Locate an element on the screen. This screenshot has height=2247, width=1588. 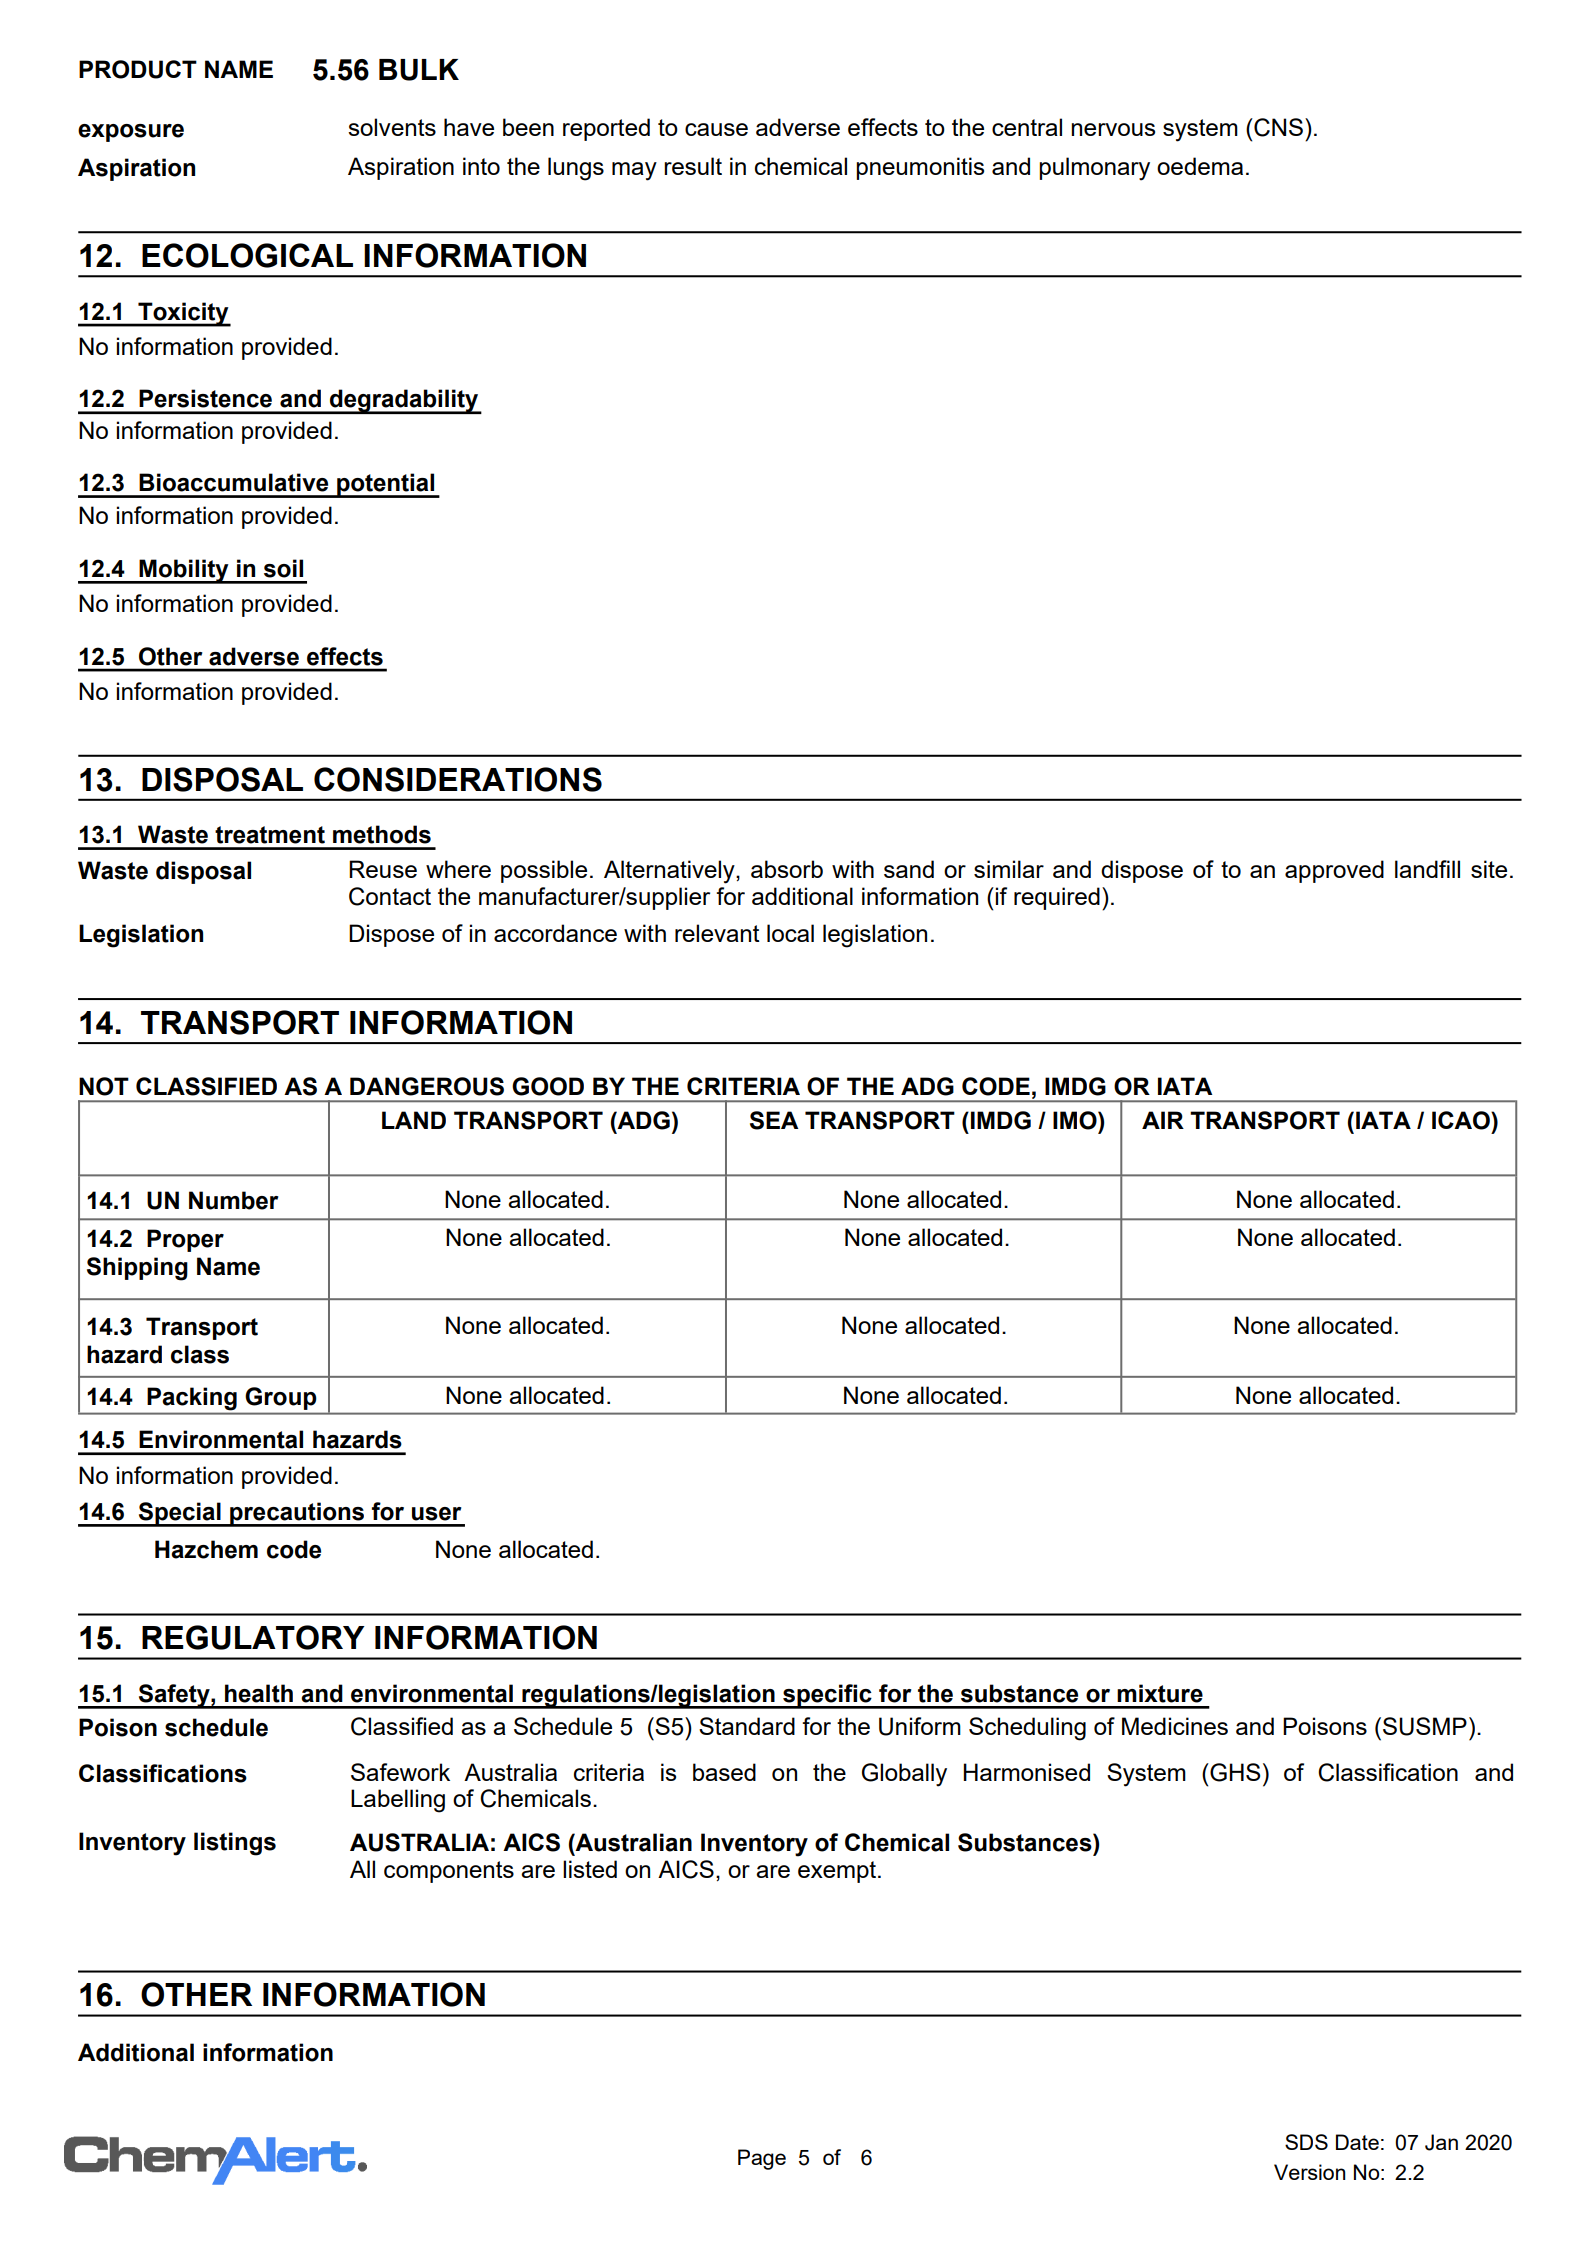
ICAO is located at coordinates (1462, 1120).
